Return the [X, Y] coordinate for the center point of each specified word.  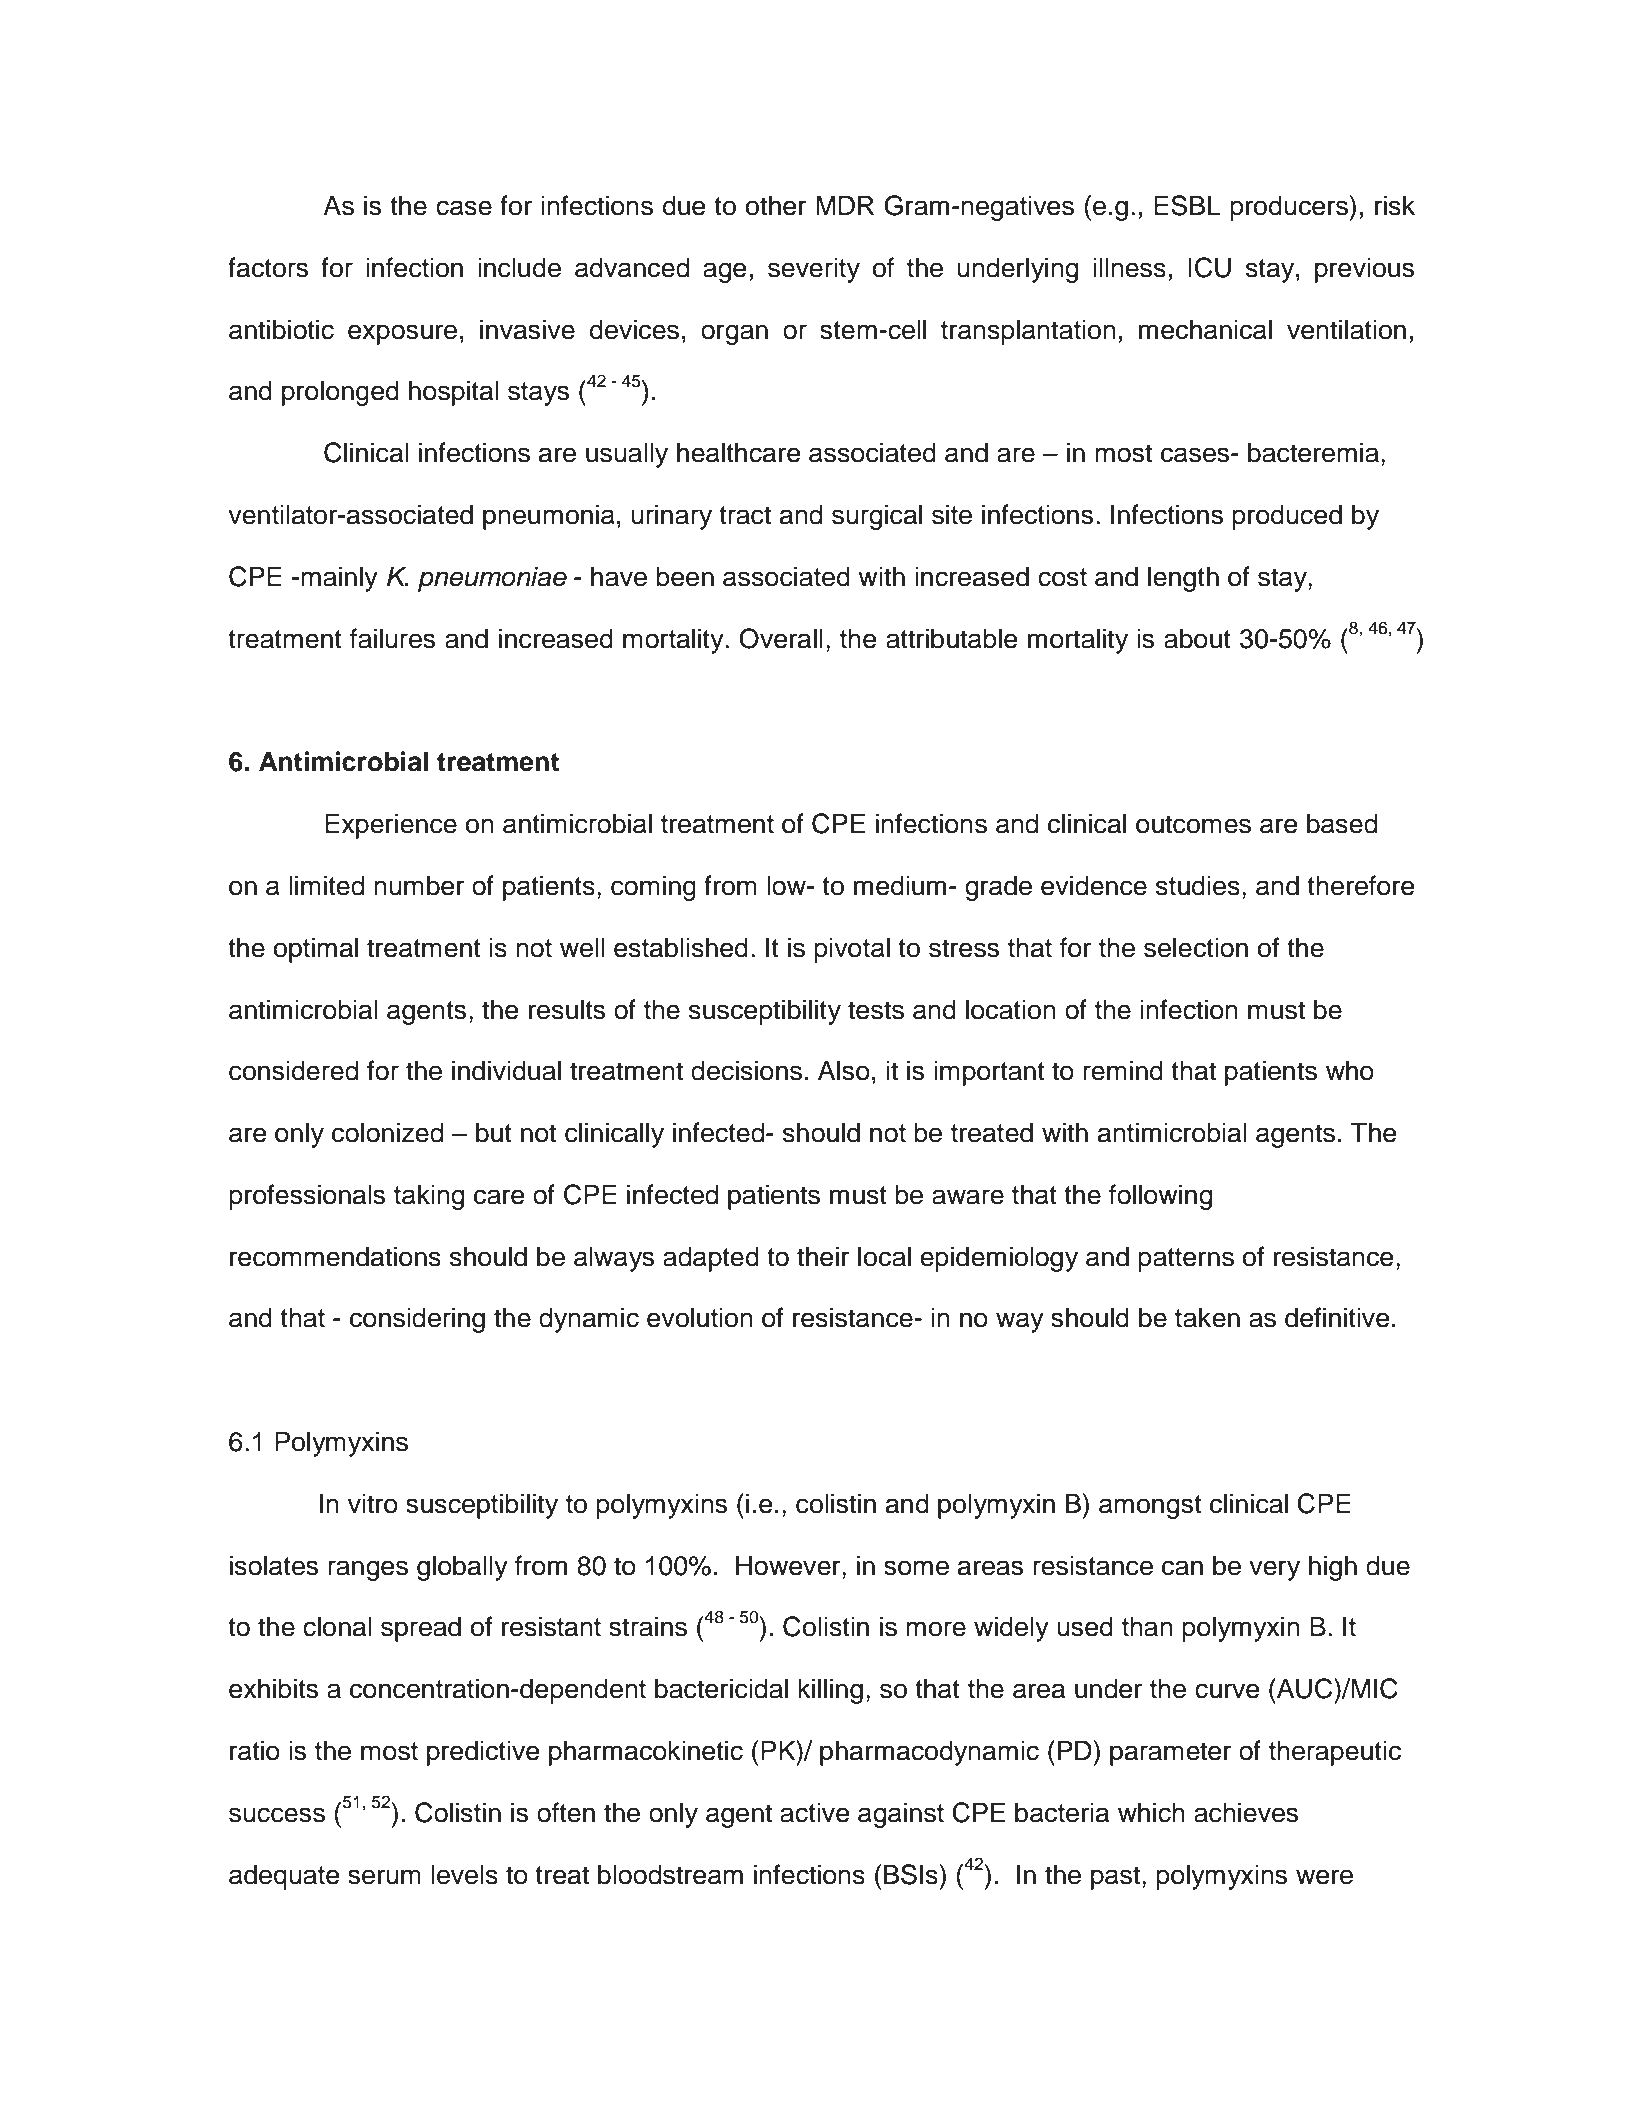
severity [814, 270]
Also [844, 1070]
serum [384, 1877]
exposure [402, 334]
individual [506, 1070]
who [1350, 1070]
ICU [1209, 267]
